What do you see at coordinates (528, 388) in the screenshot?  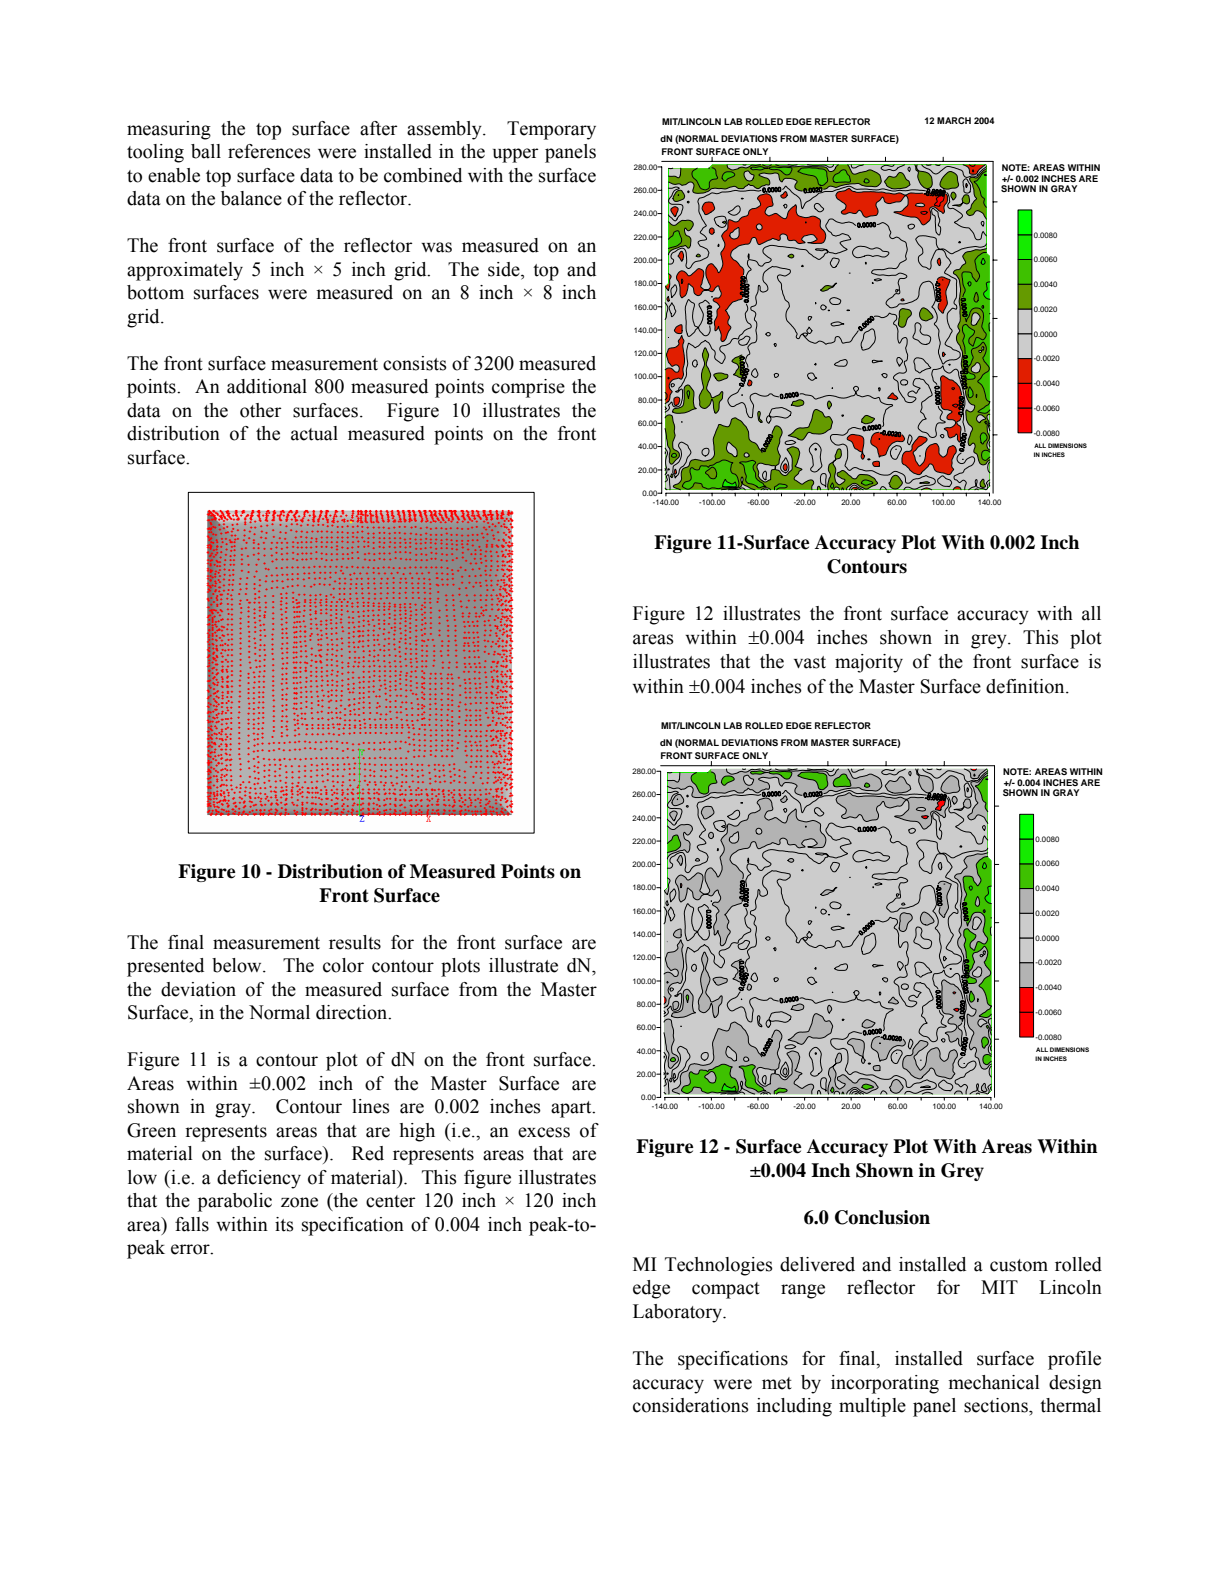 I see `comprise` at bounding box center [528, 388].
